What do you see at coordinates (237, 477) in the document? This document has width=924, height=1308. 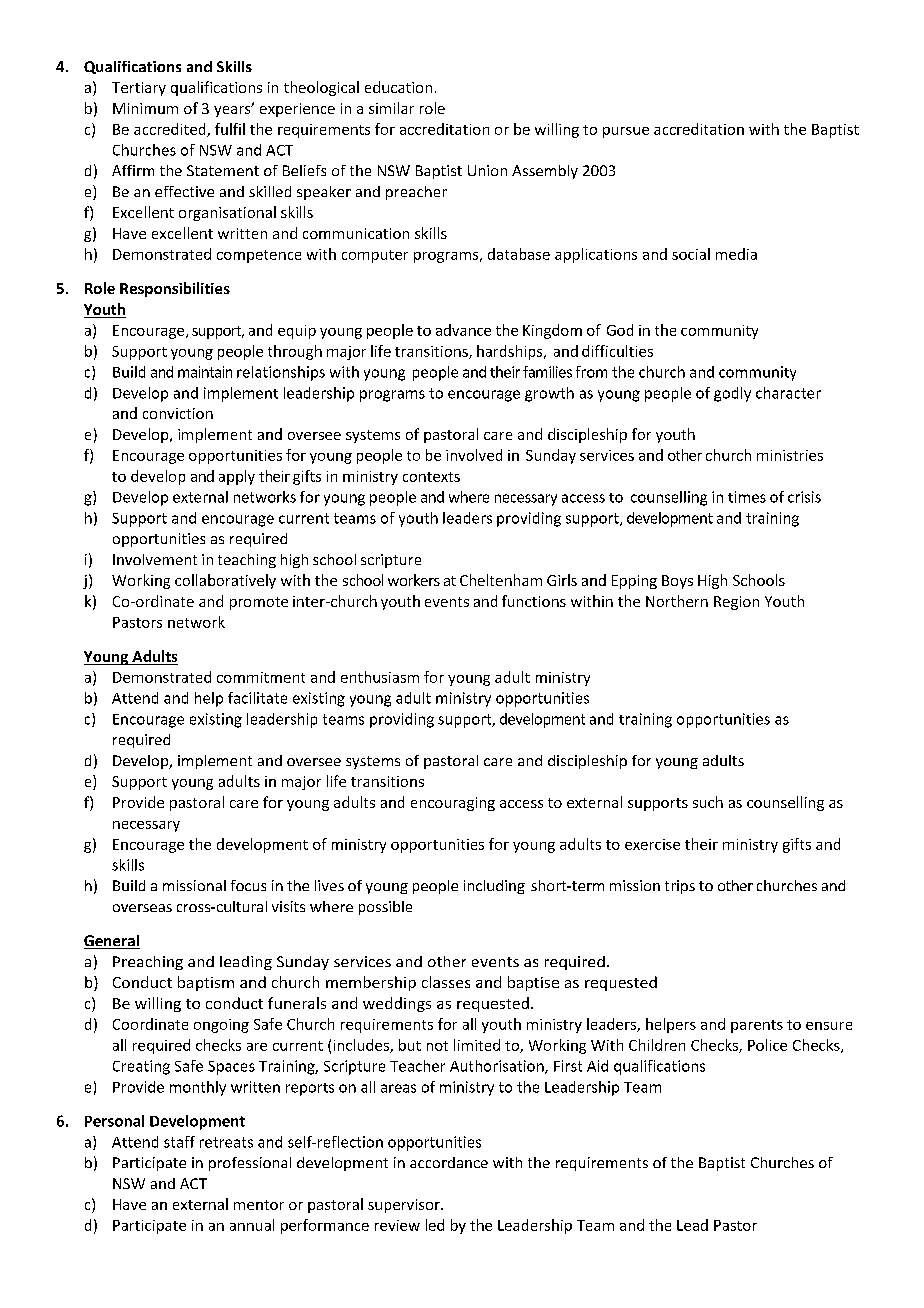 I see `apply` at bounding box center [237, 477].
